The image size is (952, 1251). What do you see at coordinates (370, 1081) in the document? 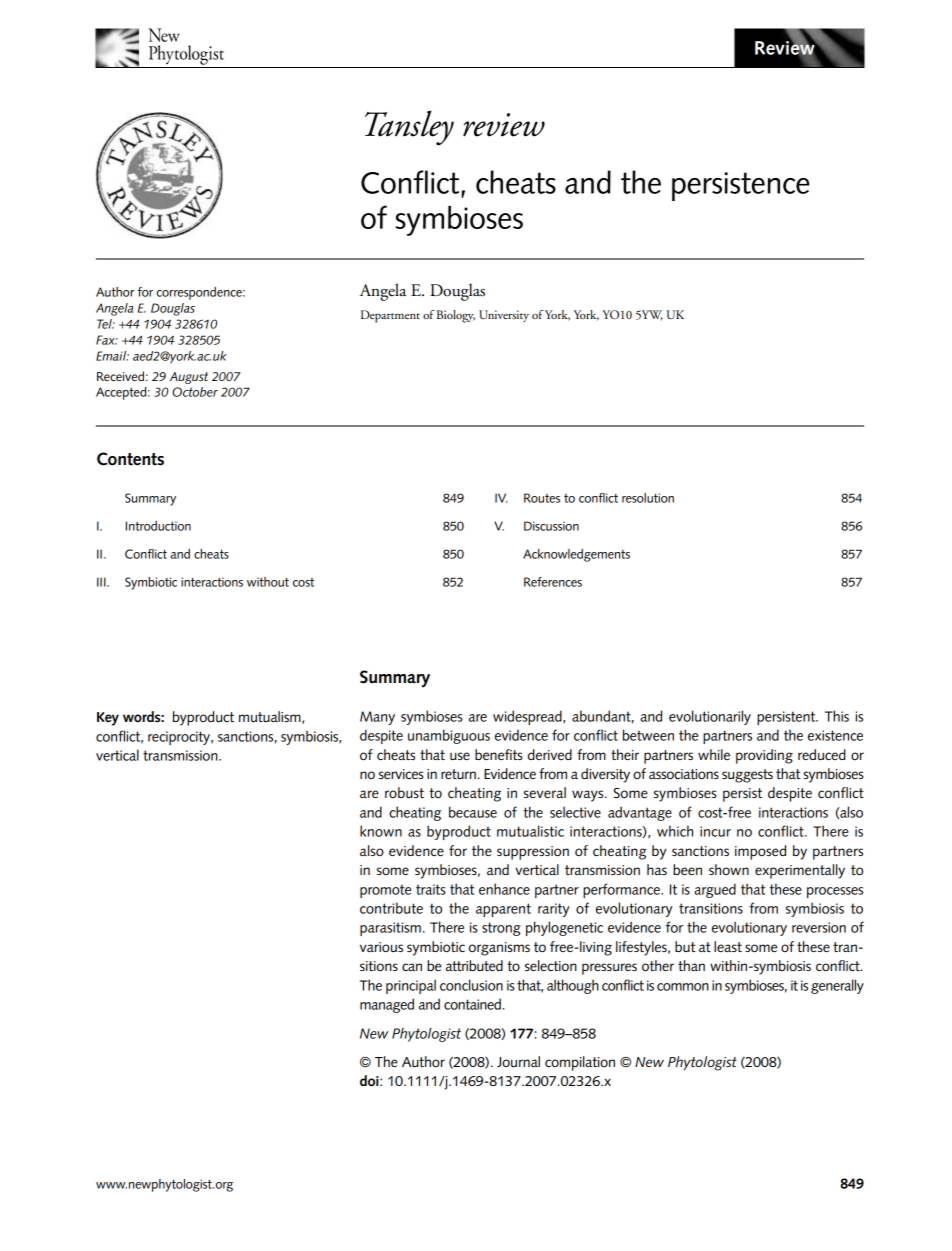
I see `doi` at bounding box center [370, 1081].
